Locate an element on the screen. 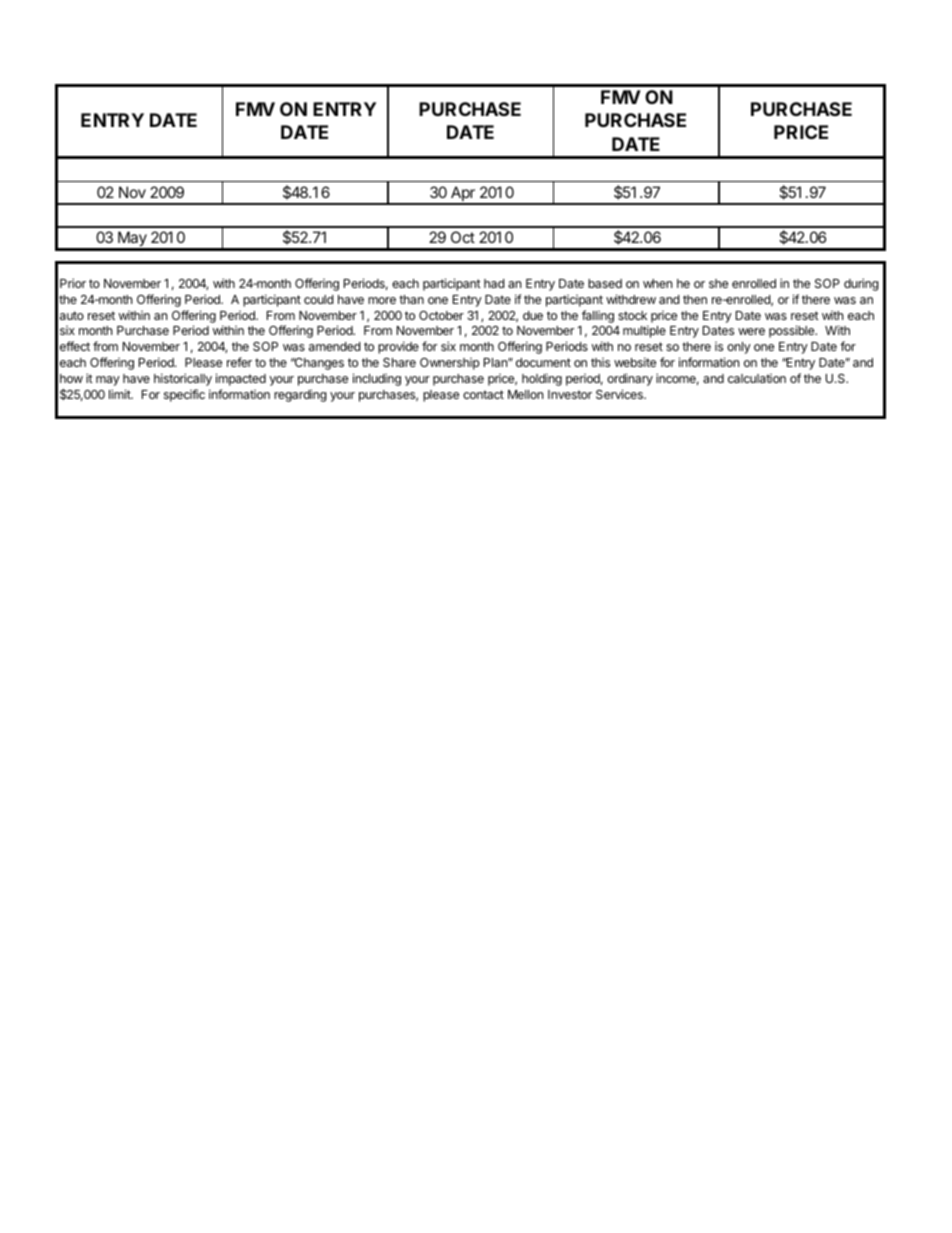  than is located at coordinates (411, 299).
